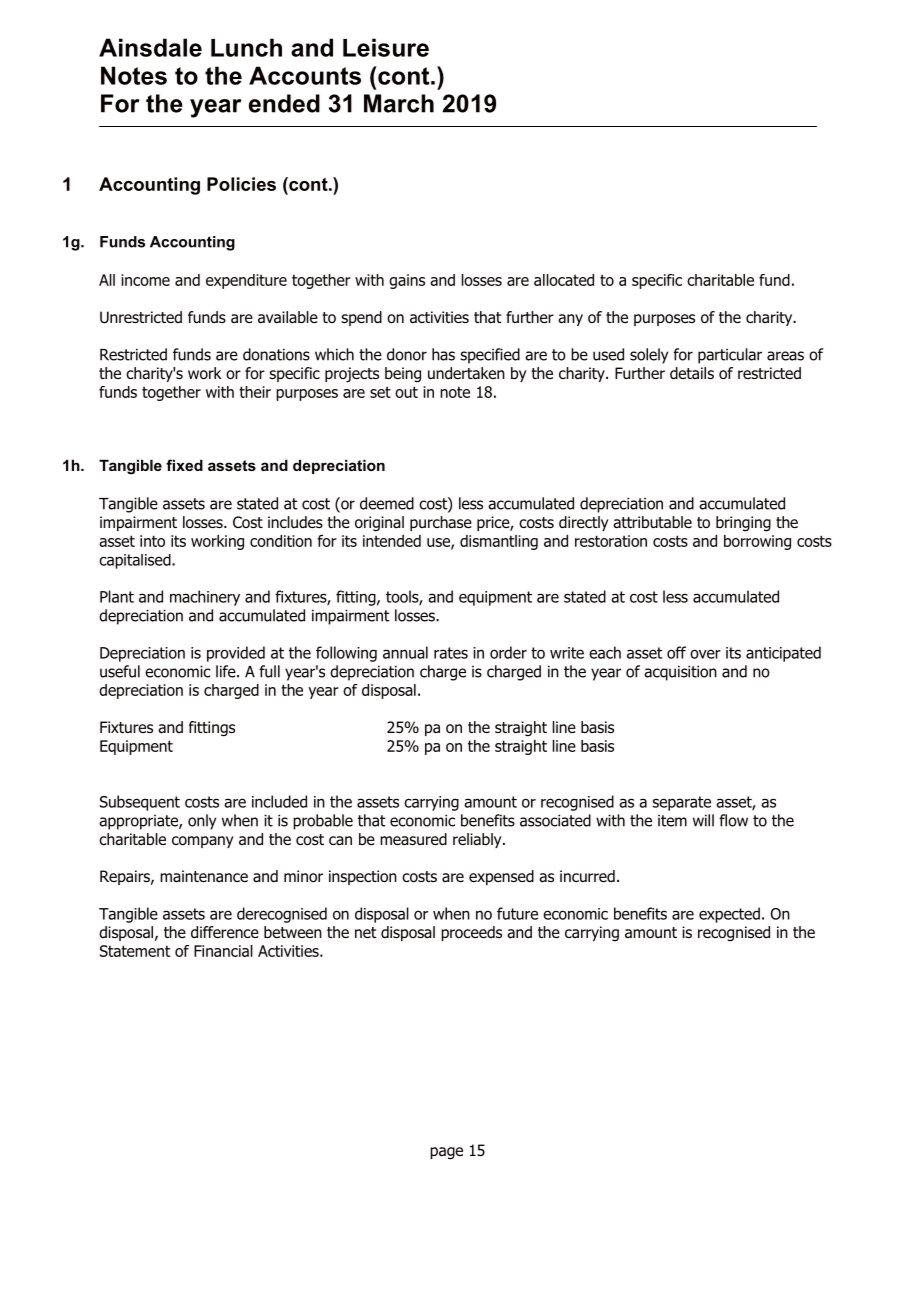 Image resolution: width=924 pixels, height=1308 pixels. What do you see at coordinates (478, 840) in the screenshot?
I see `reliably` at bounding box center [478, 840].
